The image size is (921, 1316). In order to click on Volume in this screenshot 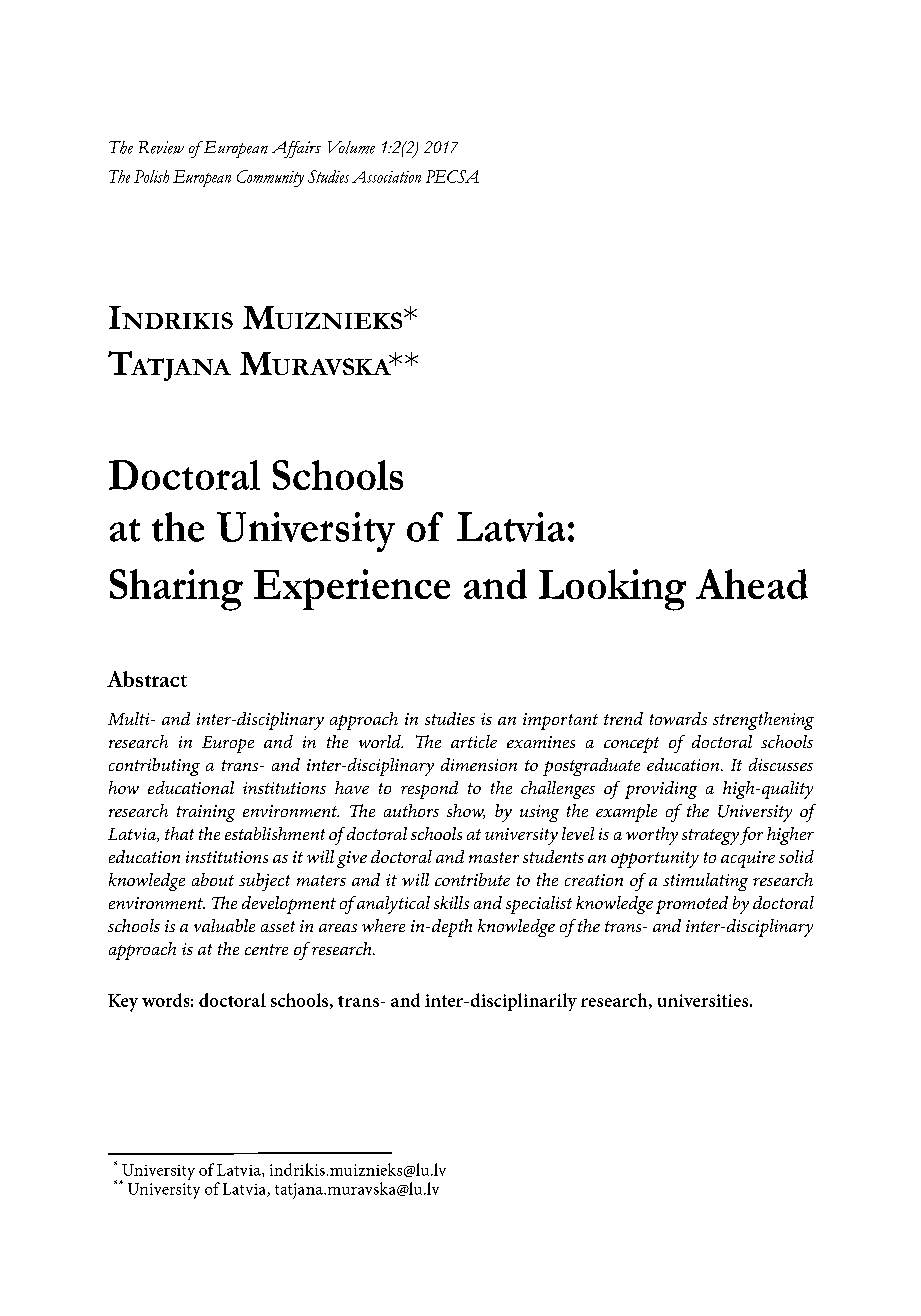, I will do `click(351, 147)`.
